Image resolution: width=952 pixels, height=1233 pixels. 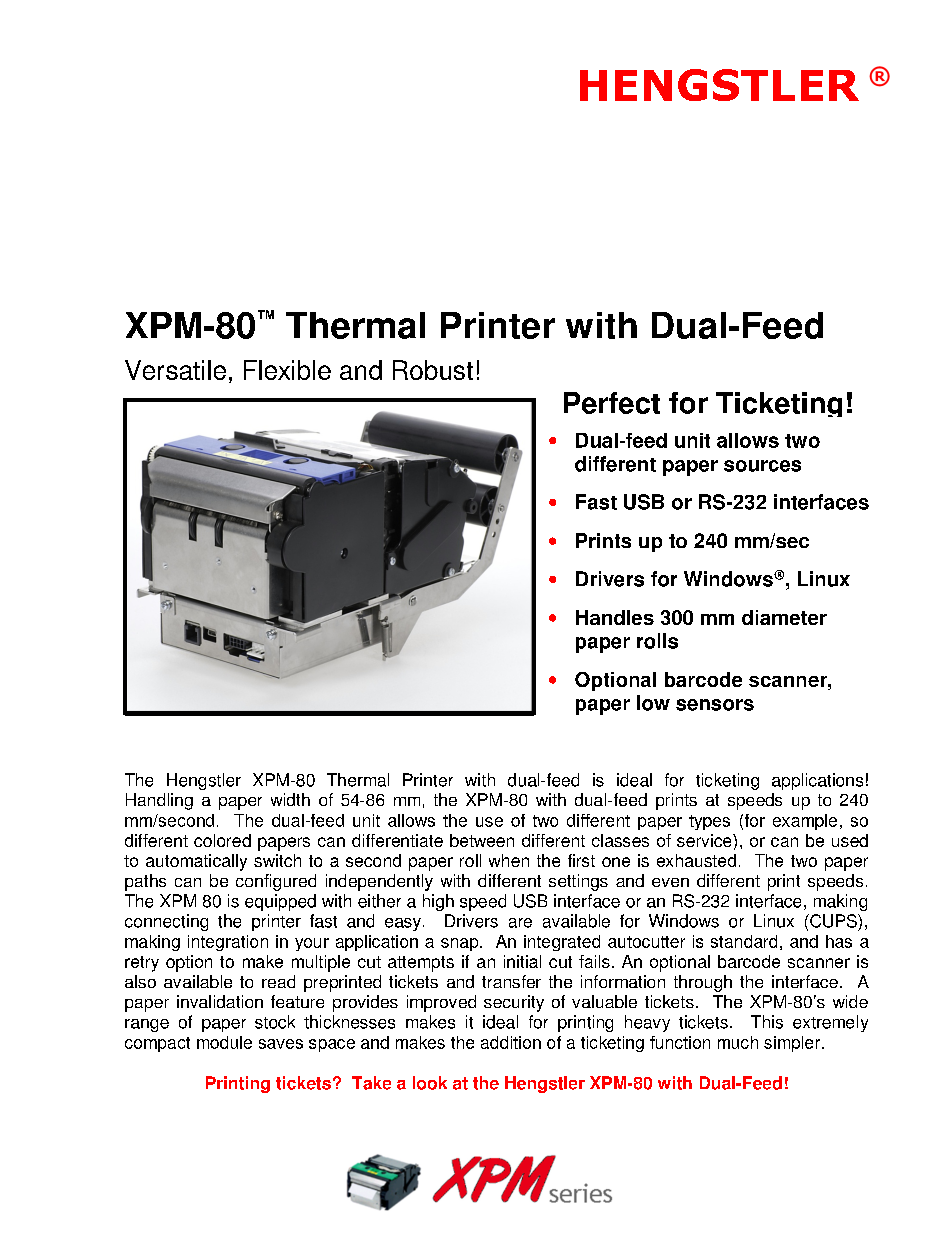 What do you see at coordinates (287, 370) in the screenshot?
I see `Flexible` at bounding box center [287, 370].
